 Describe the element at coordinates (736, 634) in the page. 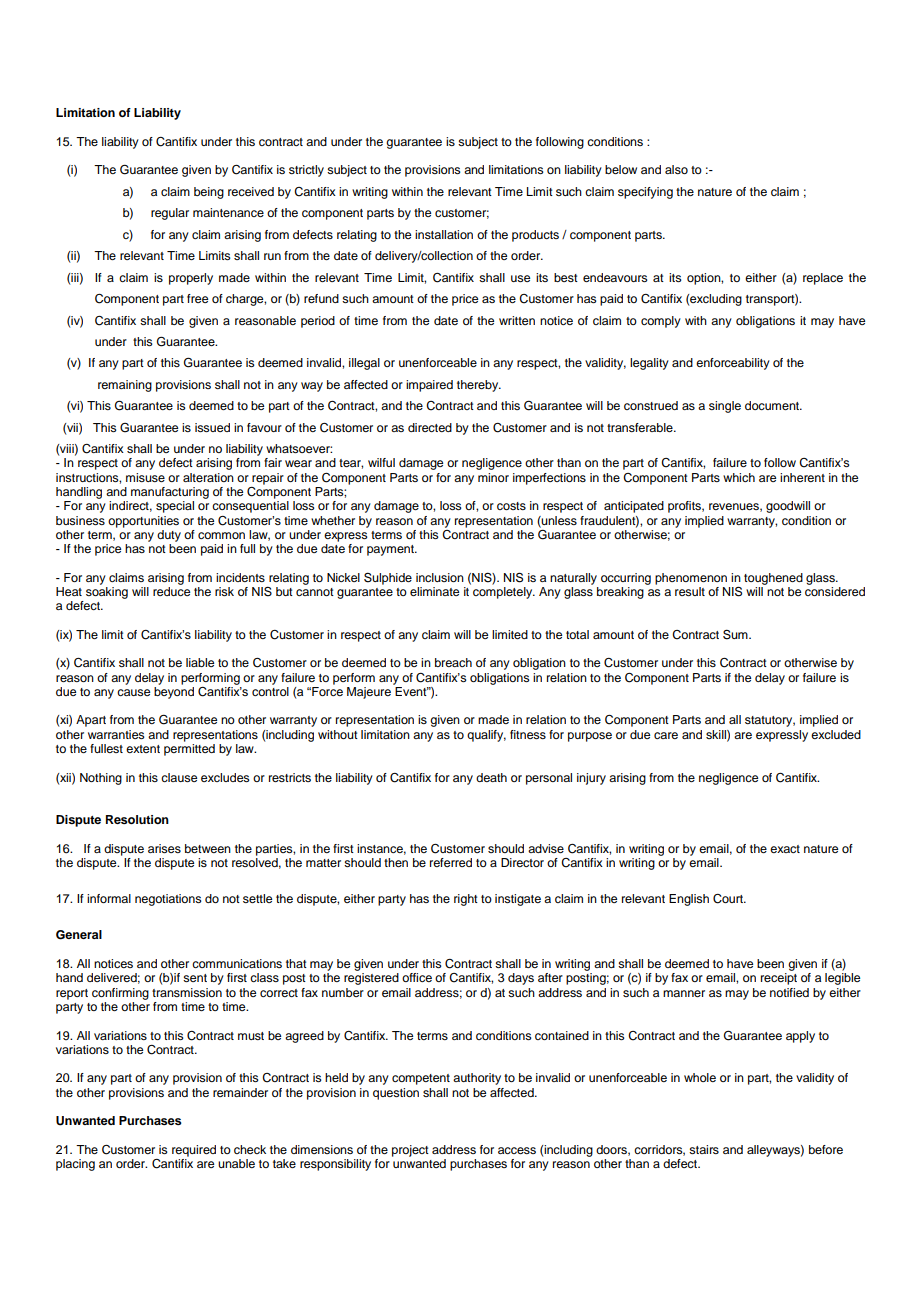

I see `Sum` at that location.
